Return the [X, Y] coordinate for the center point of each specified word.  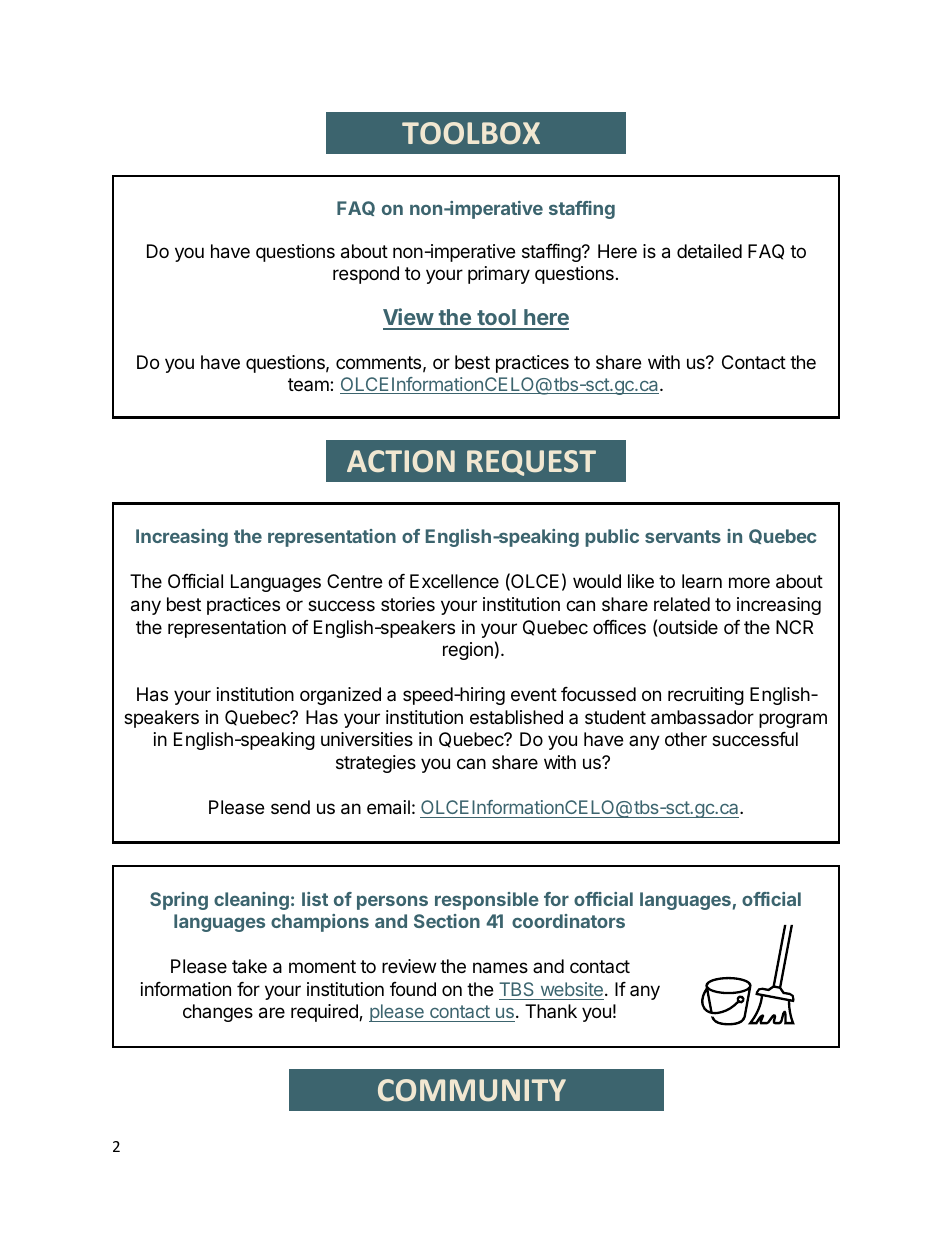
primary [499, 275]
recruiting [706, 696]
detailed [709, 251]
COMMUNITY [472, 1090]
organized [340, 696]
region [468, 651]
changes [218, 1013]
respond [366, 275]
